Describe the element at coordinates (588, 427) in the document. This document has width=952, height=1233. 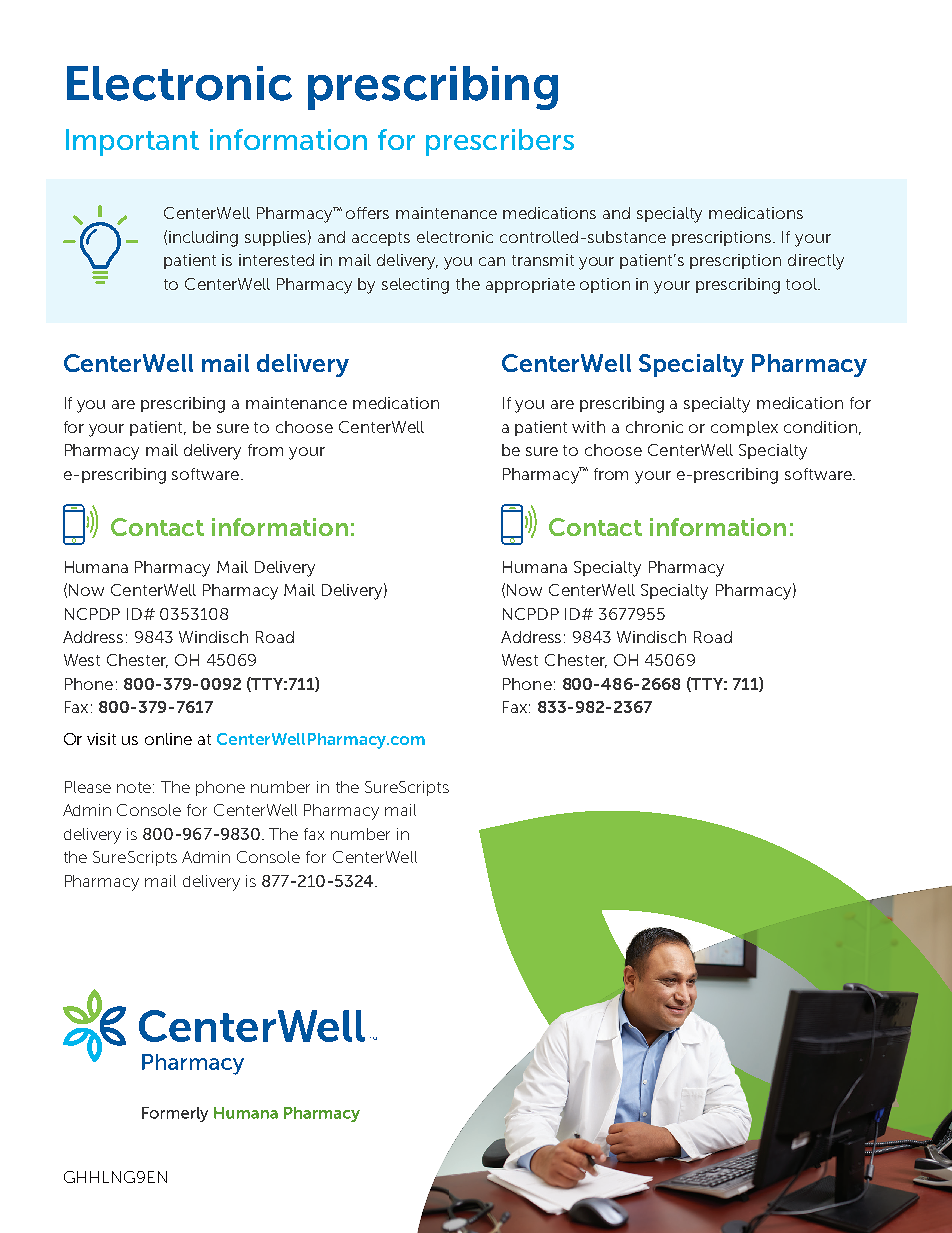
I see `with` at that location.
